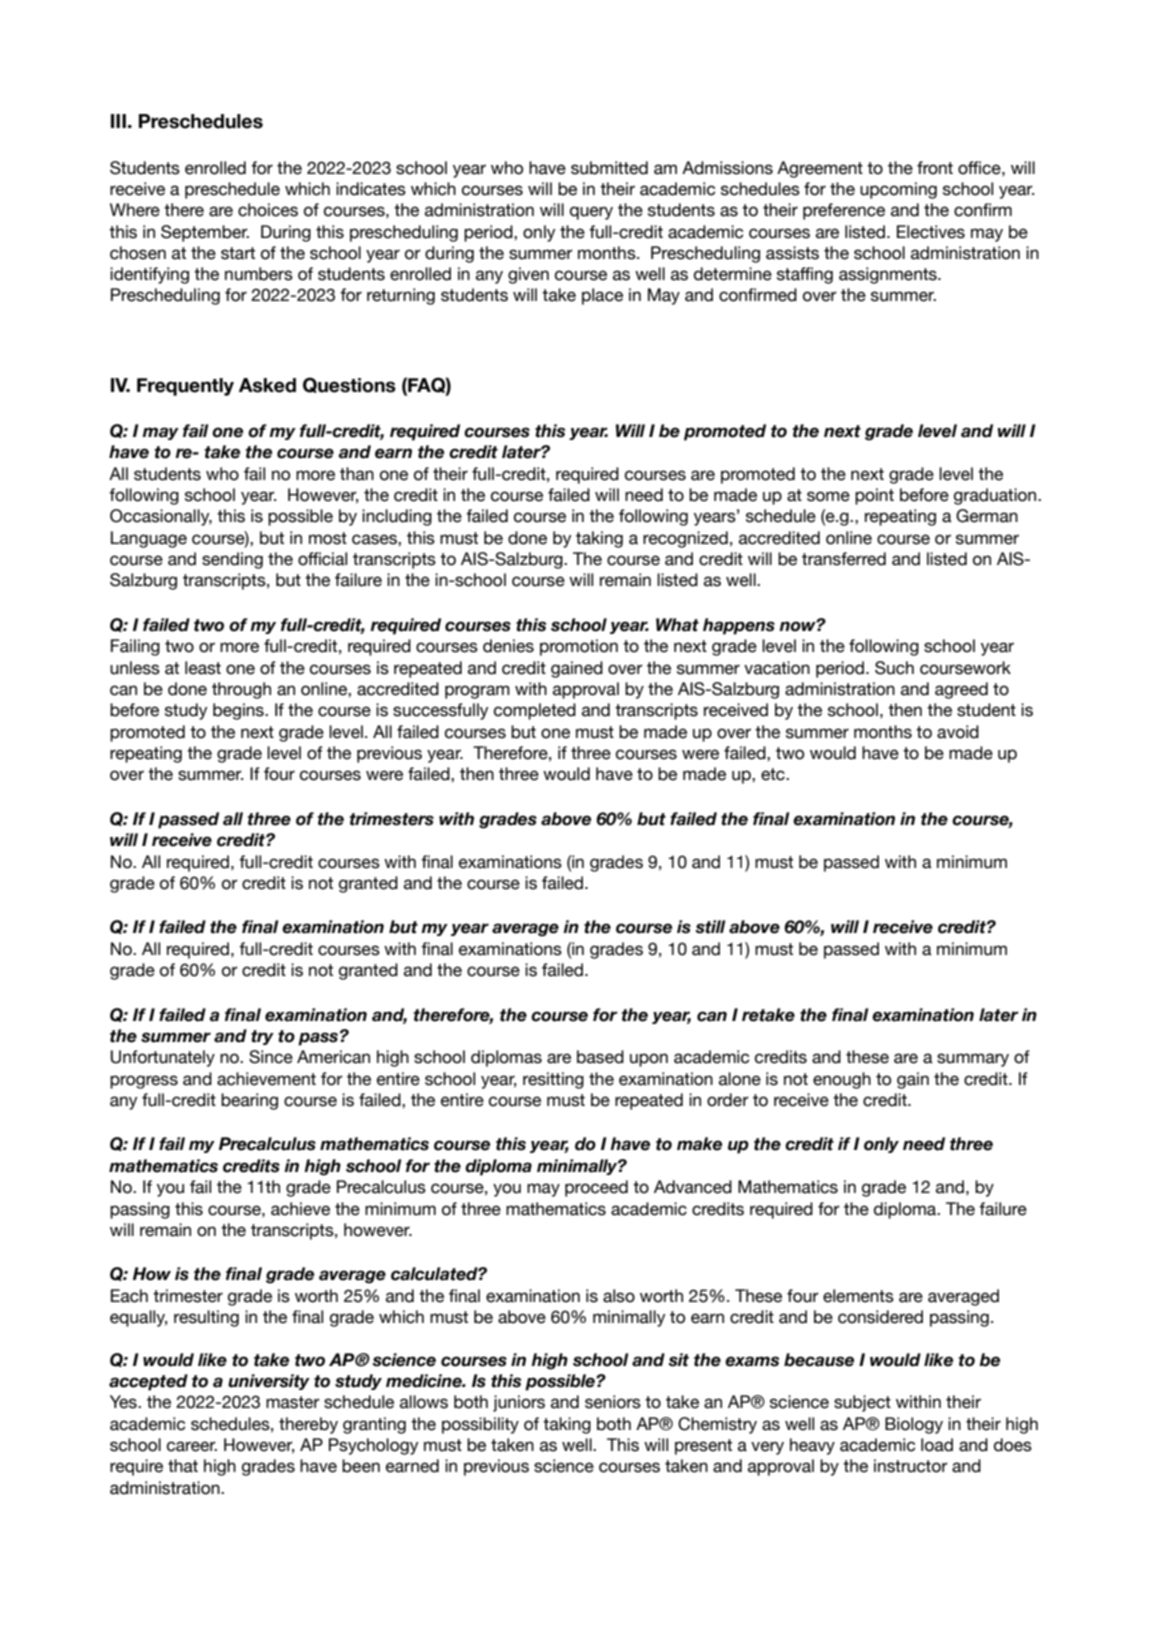 Image resolution: width=1154 pixels, height=1632 pixels. Describe the element at coordinates (609, 168) in the page. I see `submitted` at that location.
